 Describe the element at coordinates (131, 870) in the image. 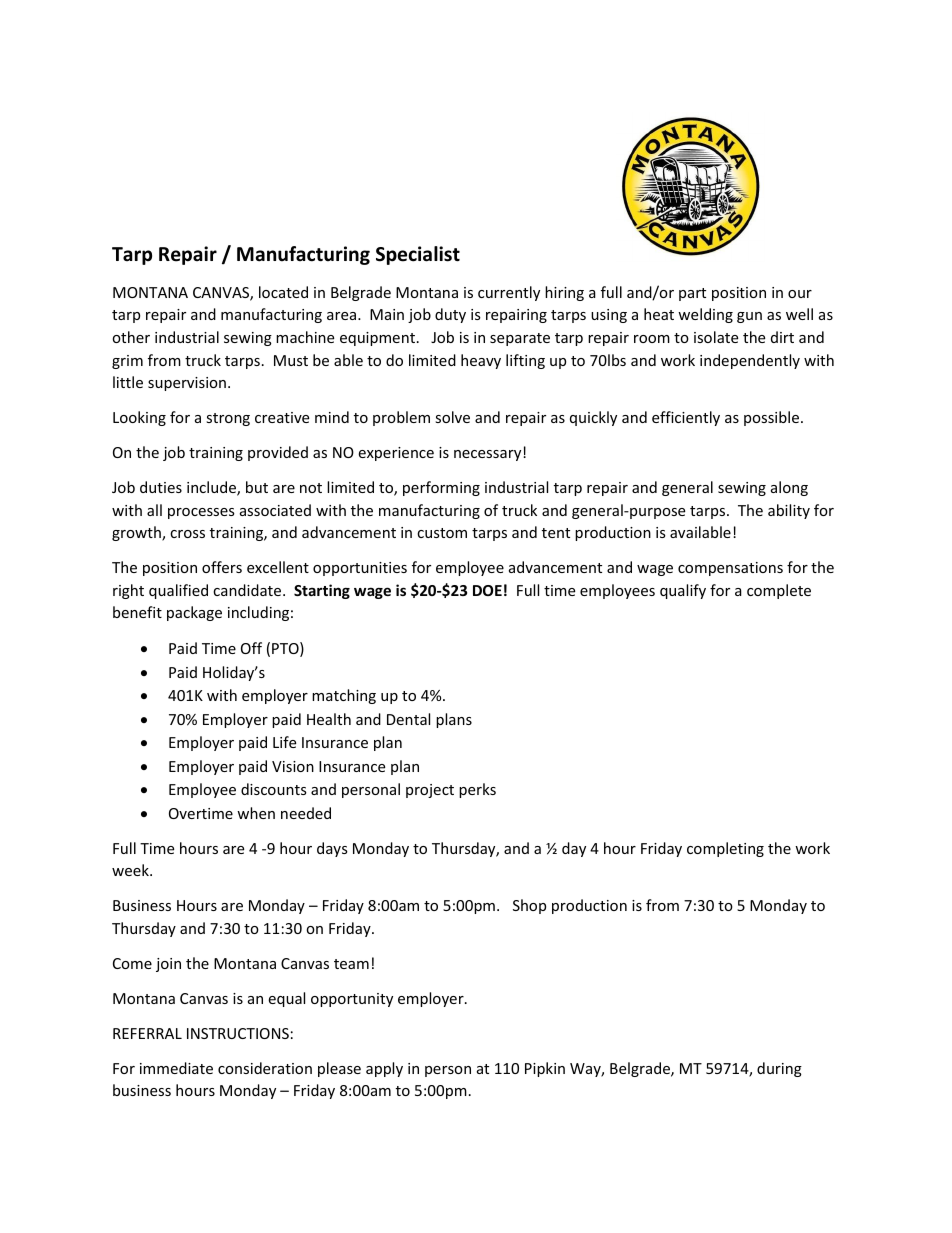

I see `week` at that location.
